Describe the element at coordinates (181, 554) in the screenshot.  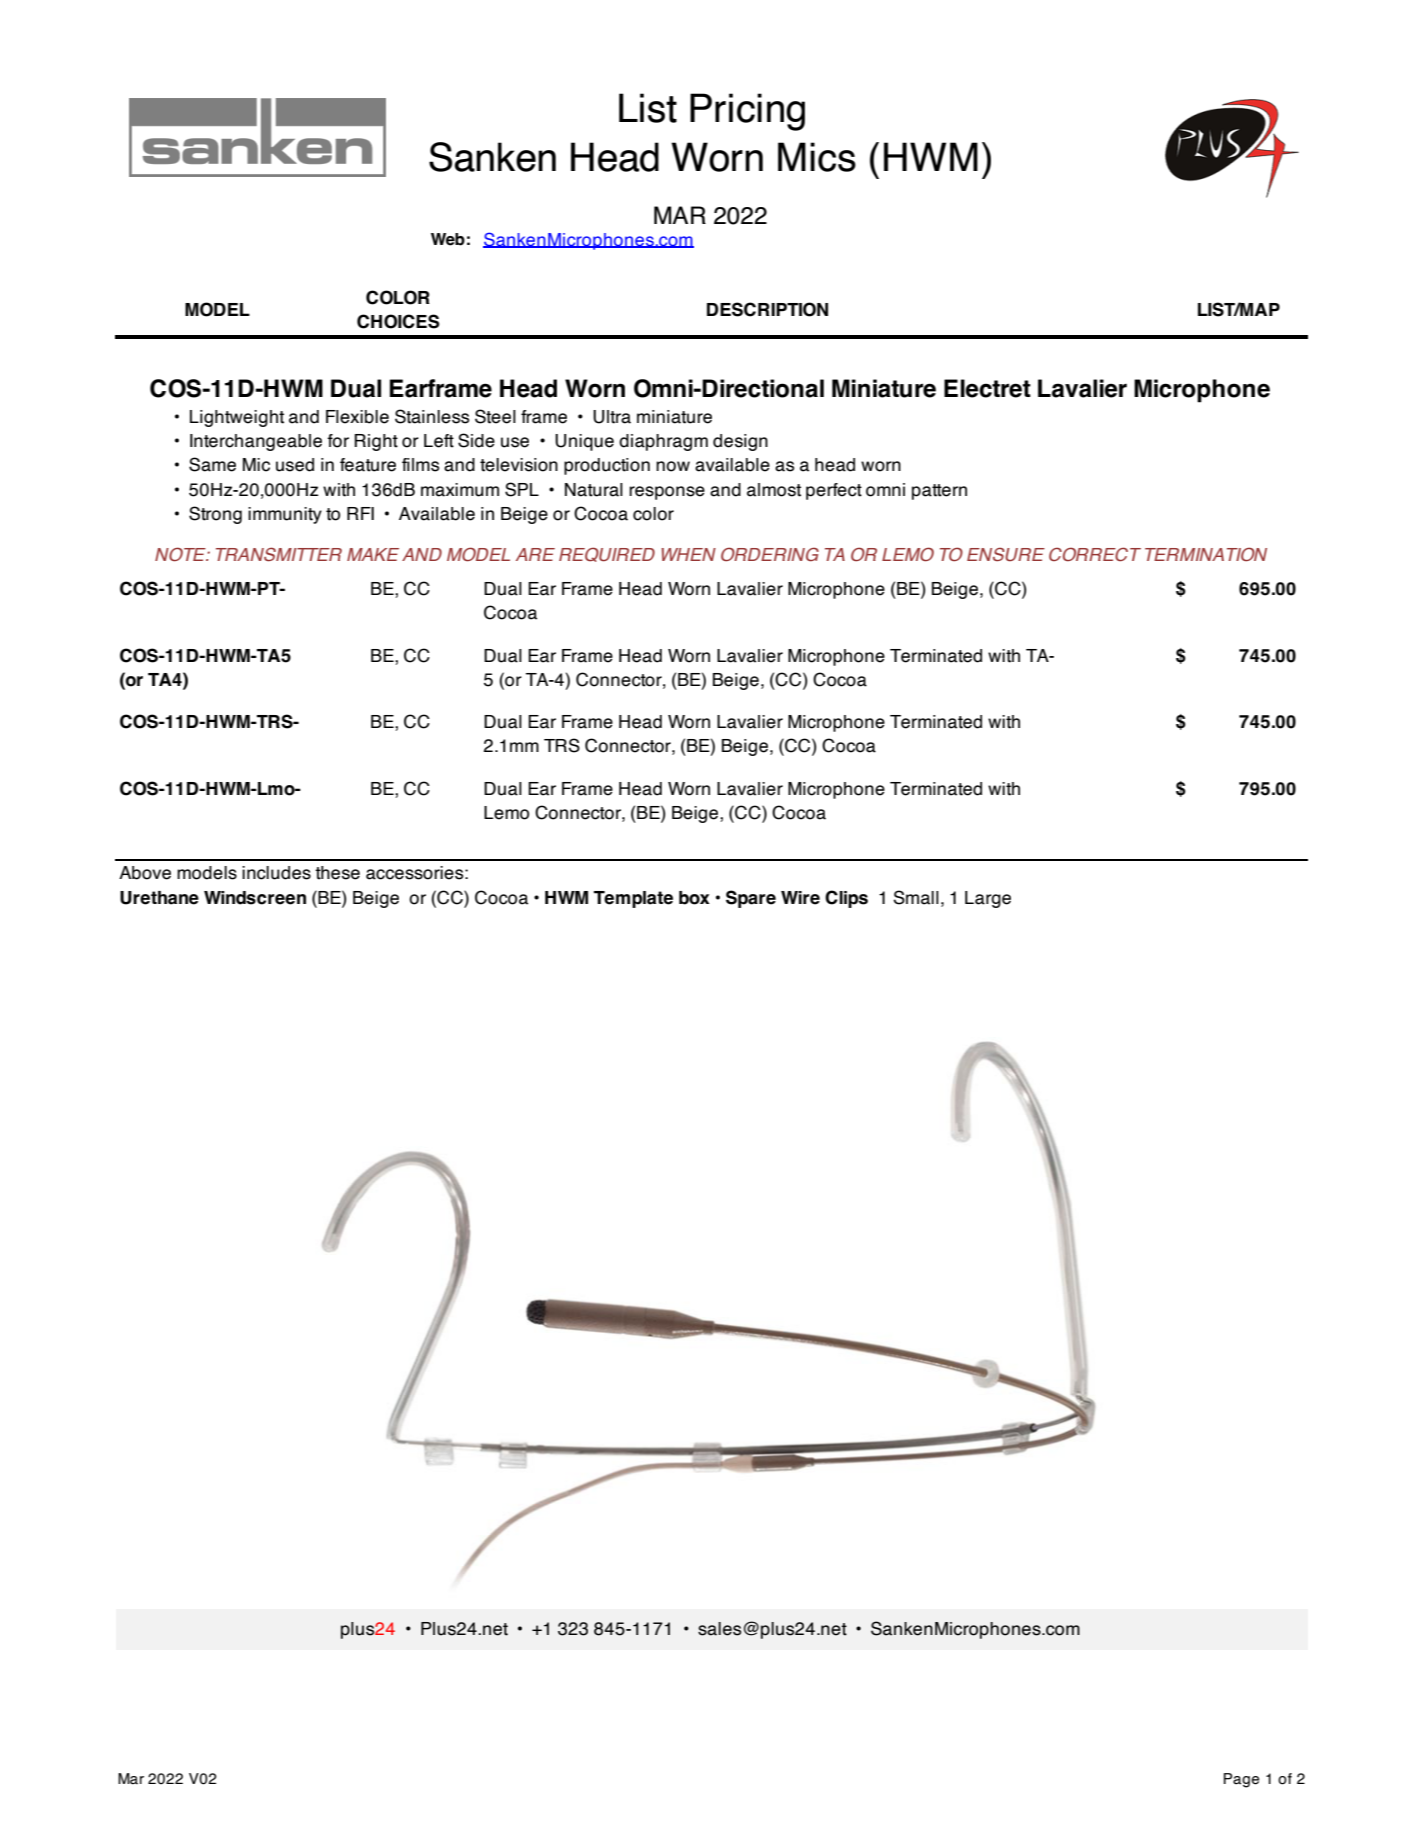
I see `NOTE` at that location.
